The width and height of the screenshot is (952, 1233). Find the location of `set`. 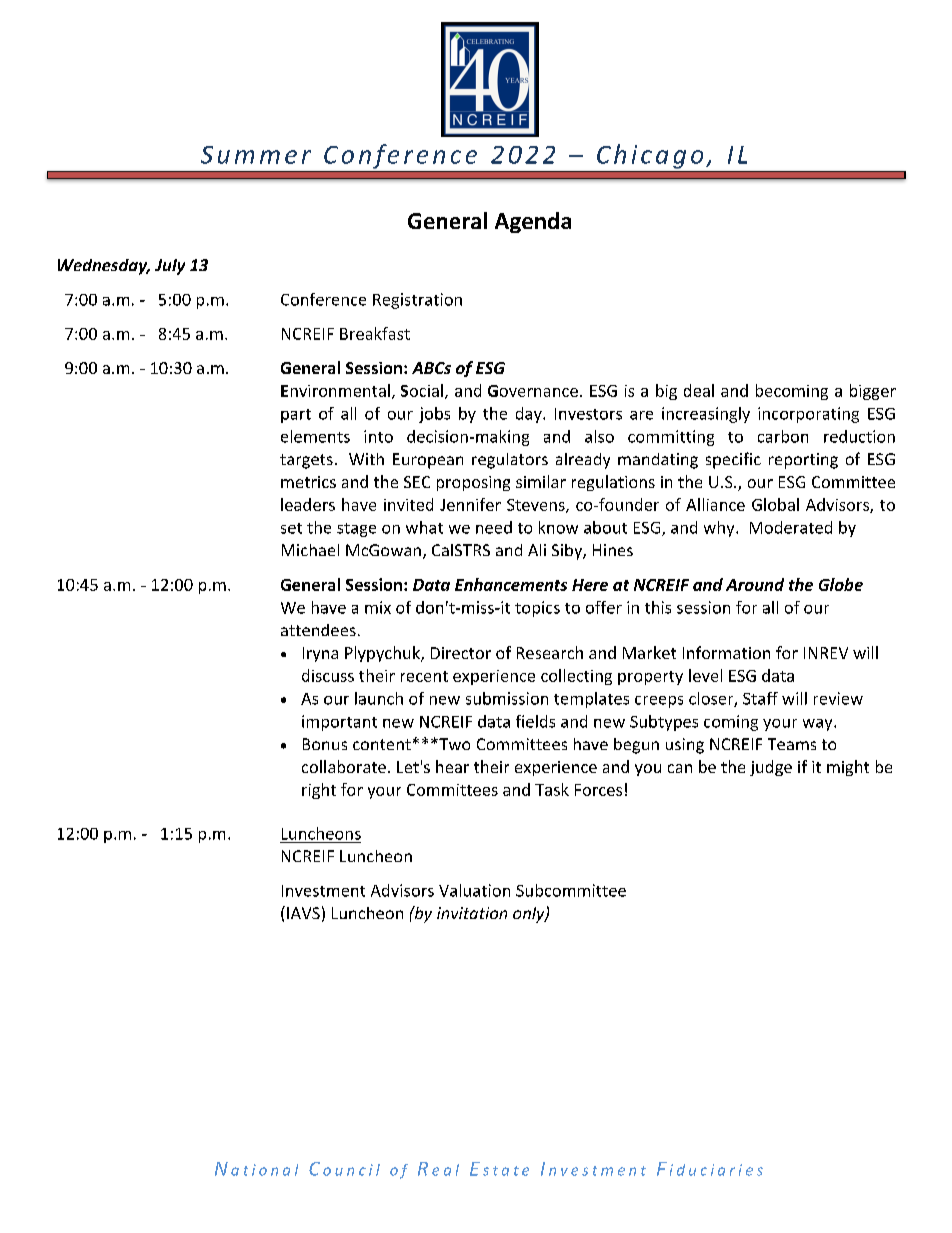

set is located at coordinates (291, 528).
